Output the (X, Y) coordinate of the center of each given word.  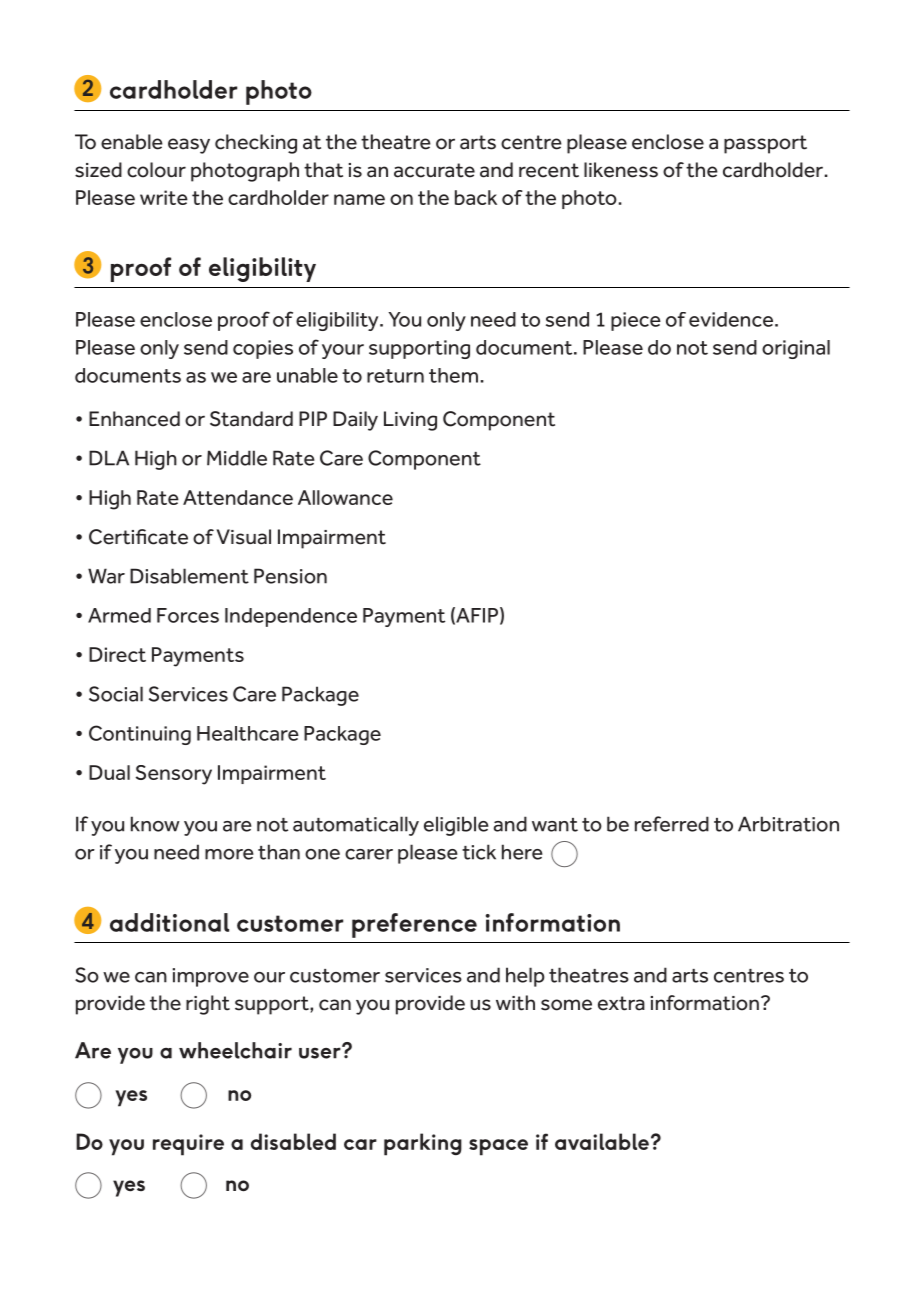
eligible (456, 826)
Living (410, 421)
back (476, 197)
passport (765, 144)
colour (156, 170)
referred (672, 824)
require (188, 1145)
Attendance (238, 497)
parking (423, 1144)
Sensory (174, 775)
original (796, 349)
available (602, 1141)
